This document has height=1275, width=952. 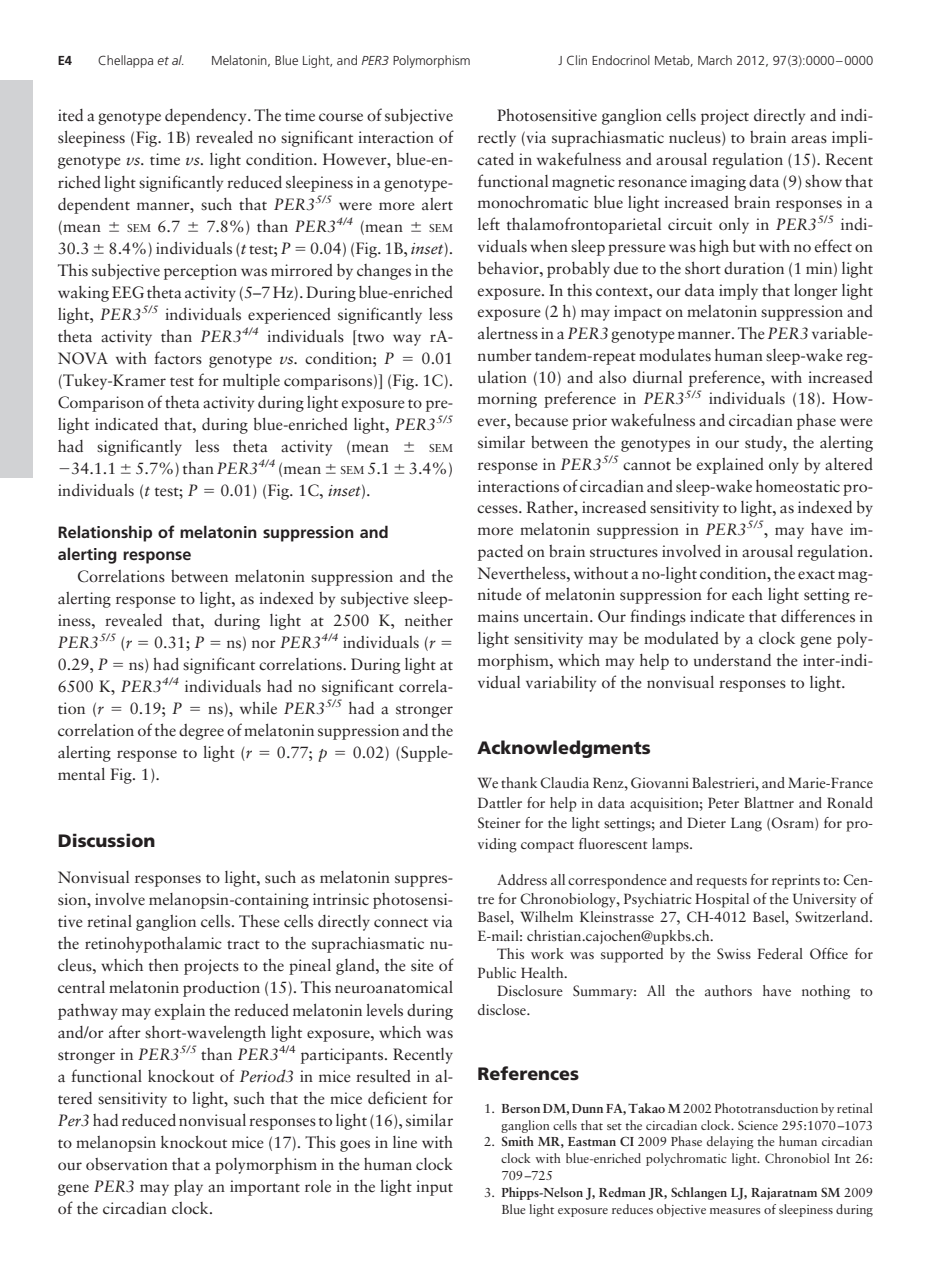 What do you see at coordinates (188, 1188) in the document?
I see `play` at bounding box center [188, 1188].
